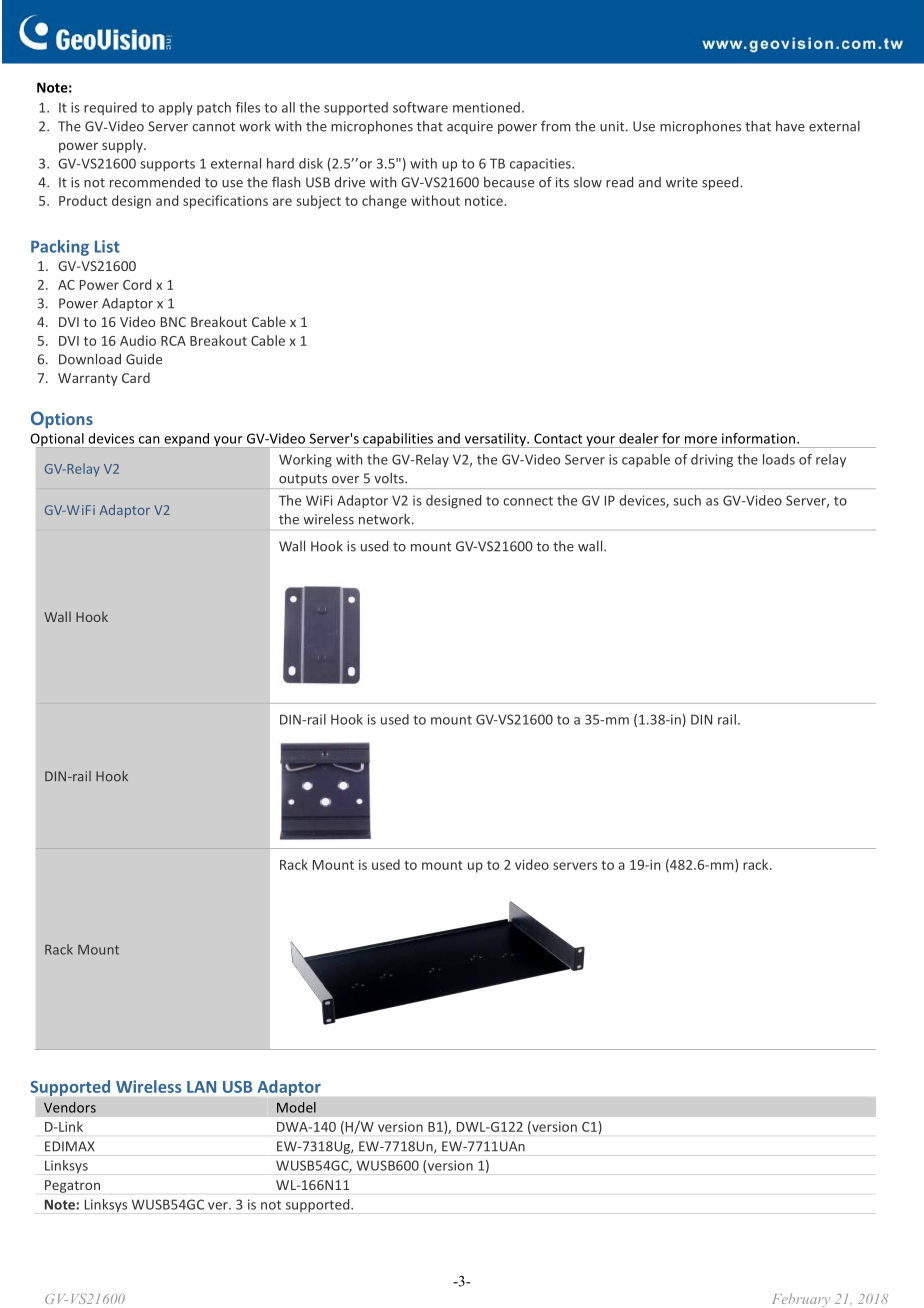  I want to click on Model, so click(296, 1107).
